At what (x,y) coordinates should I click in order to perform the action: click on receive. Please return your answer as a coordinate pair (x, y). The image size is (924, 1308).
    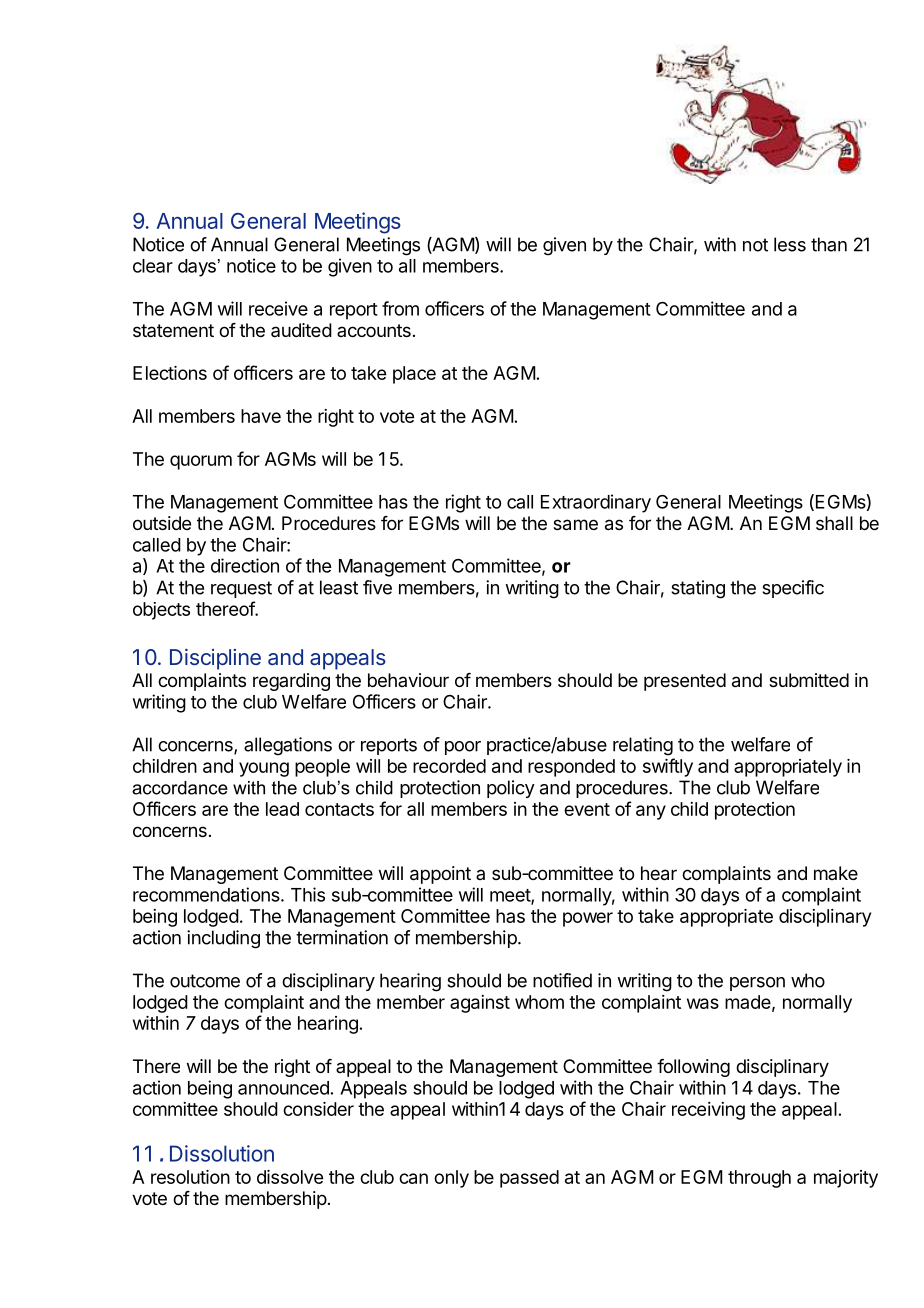
    Looking at the image, I should click on (278, 308).
